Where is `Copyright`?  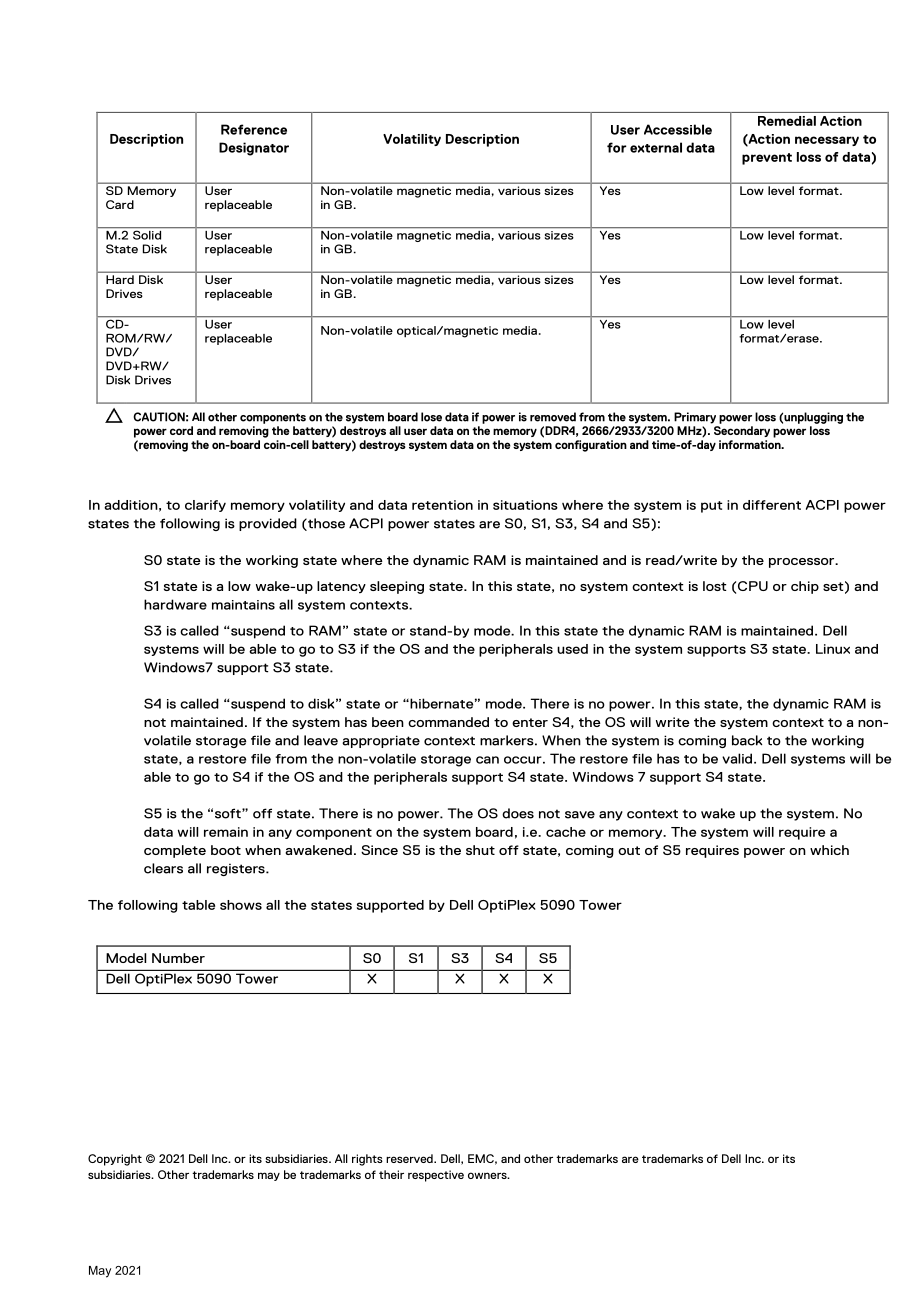 Copyright is located at coordinates (115, 1160).
